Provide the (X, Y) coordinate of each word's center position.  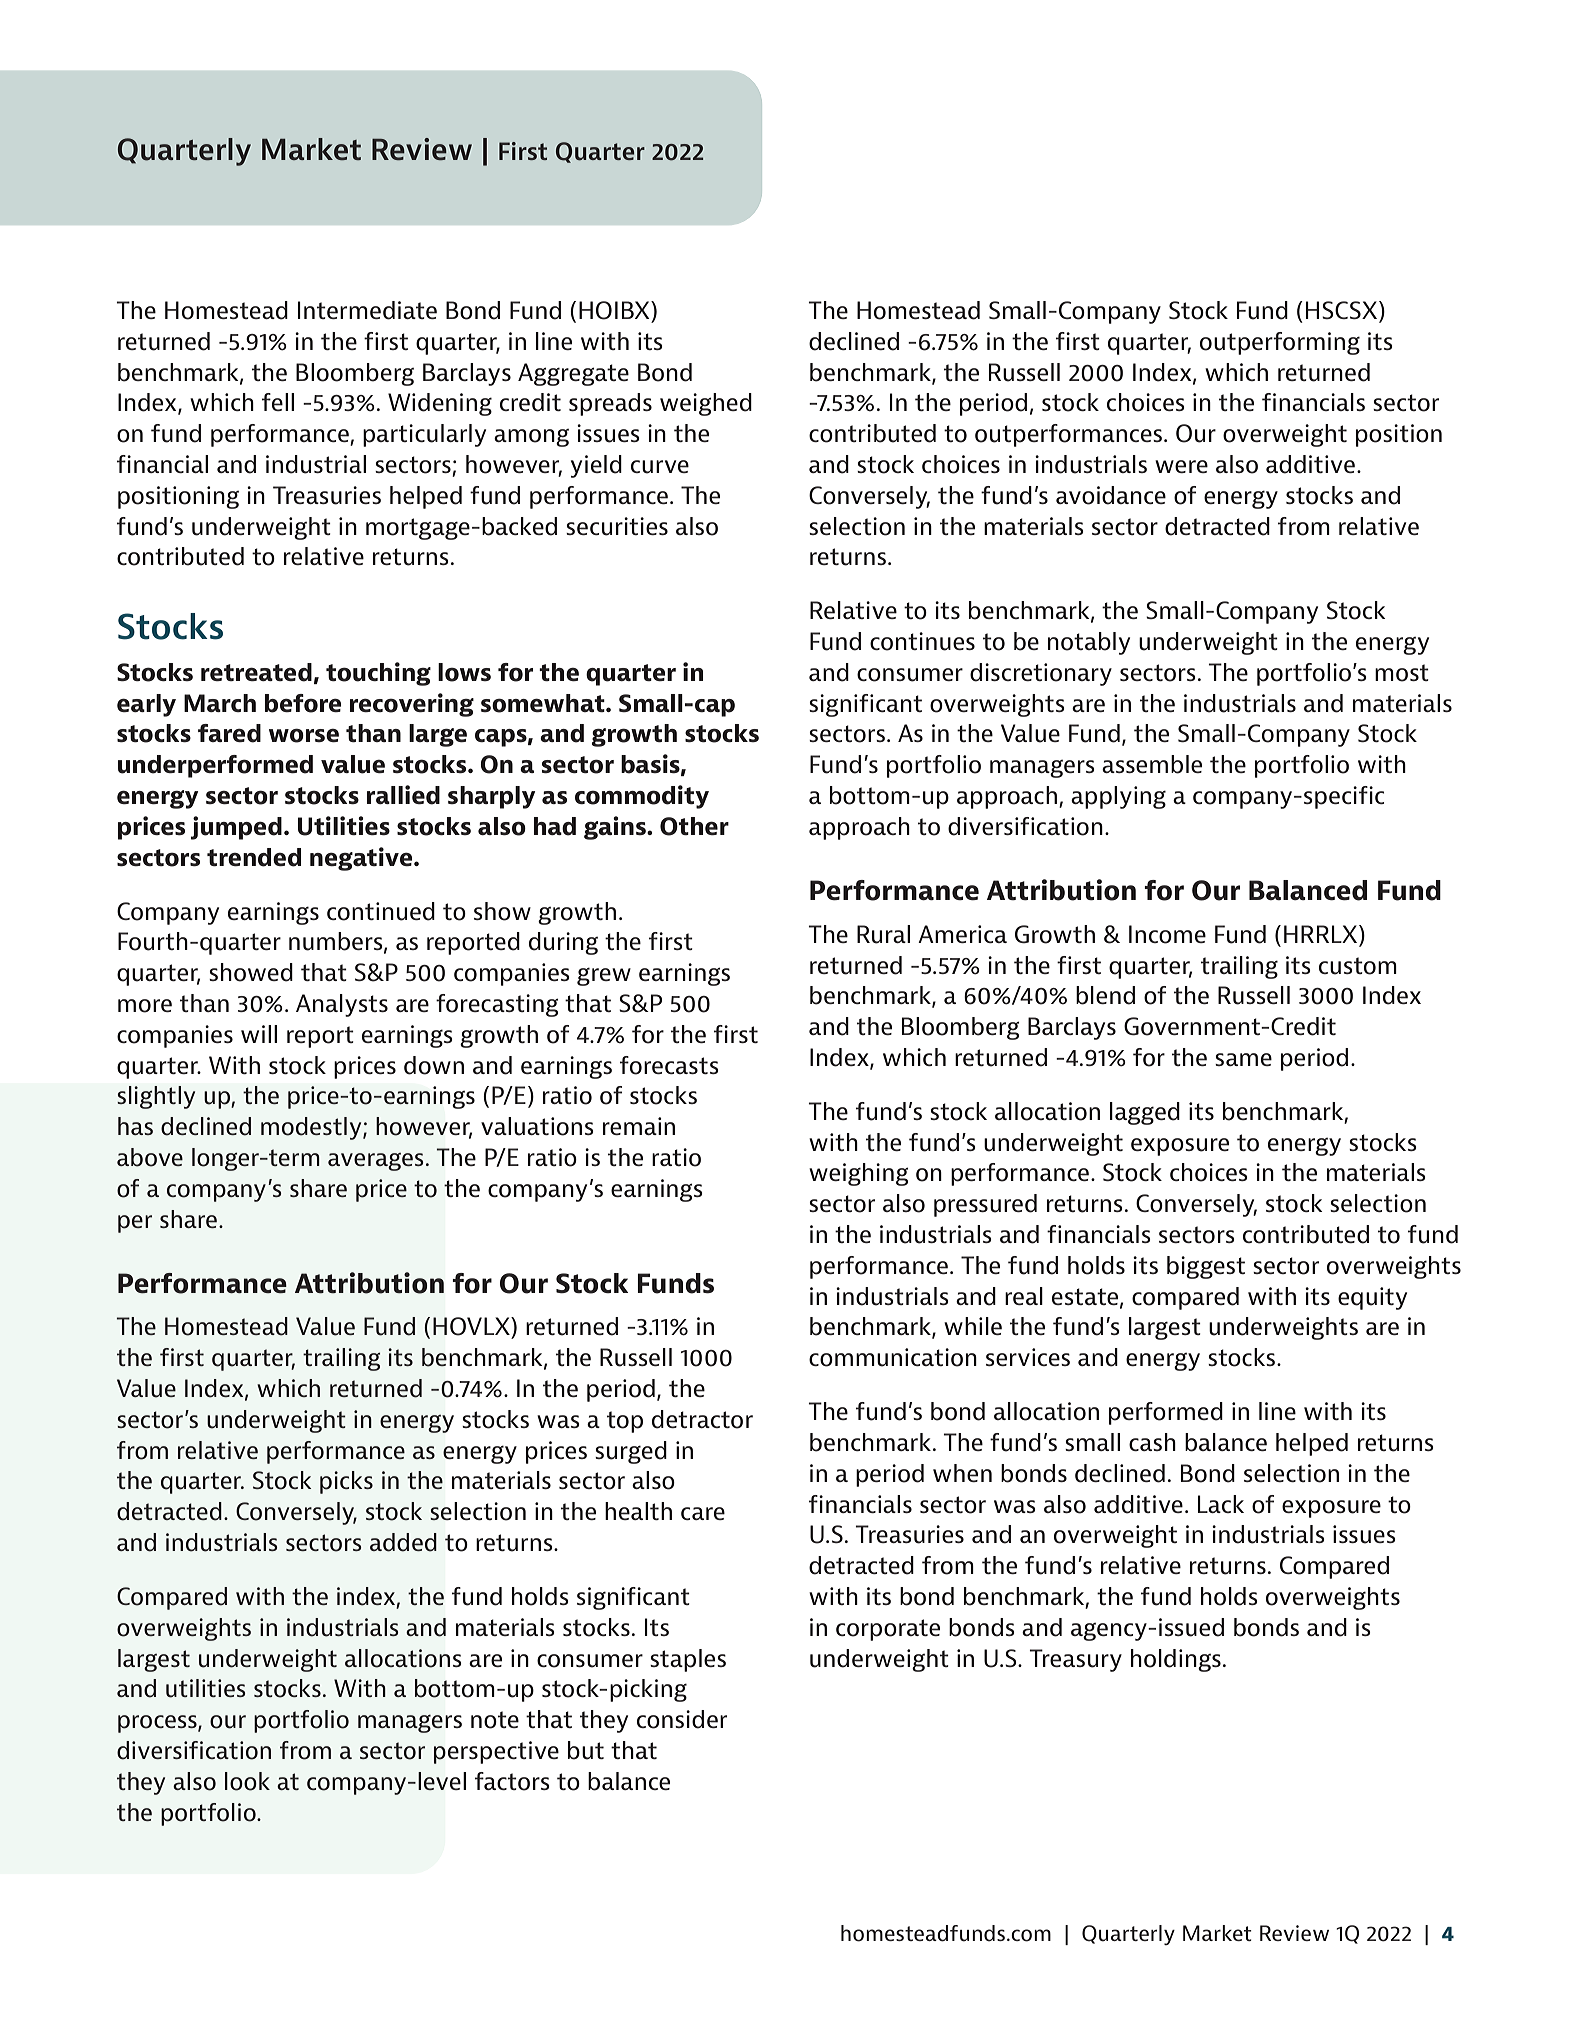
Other (694, 826)
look (247, 1781)
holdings (1176, 1660)
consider (682, 1719)
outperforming (1280, 343)
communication (893, 1357)
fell (278, 402)
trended (254, 857)
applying (1118, 797)
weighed (706, 404)
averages (376, 1162)
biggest (1206, 1267)
